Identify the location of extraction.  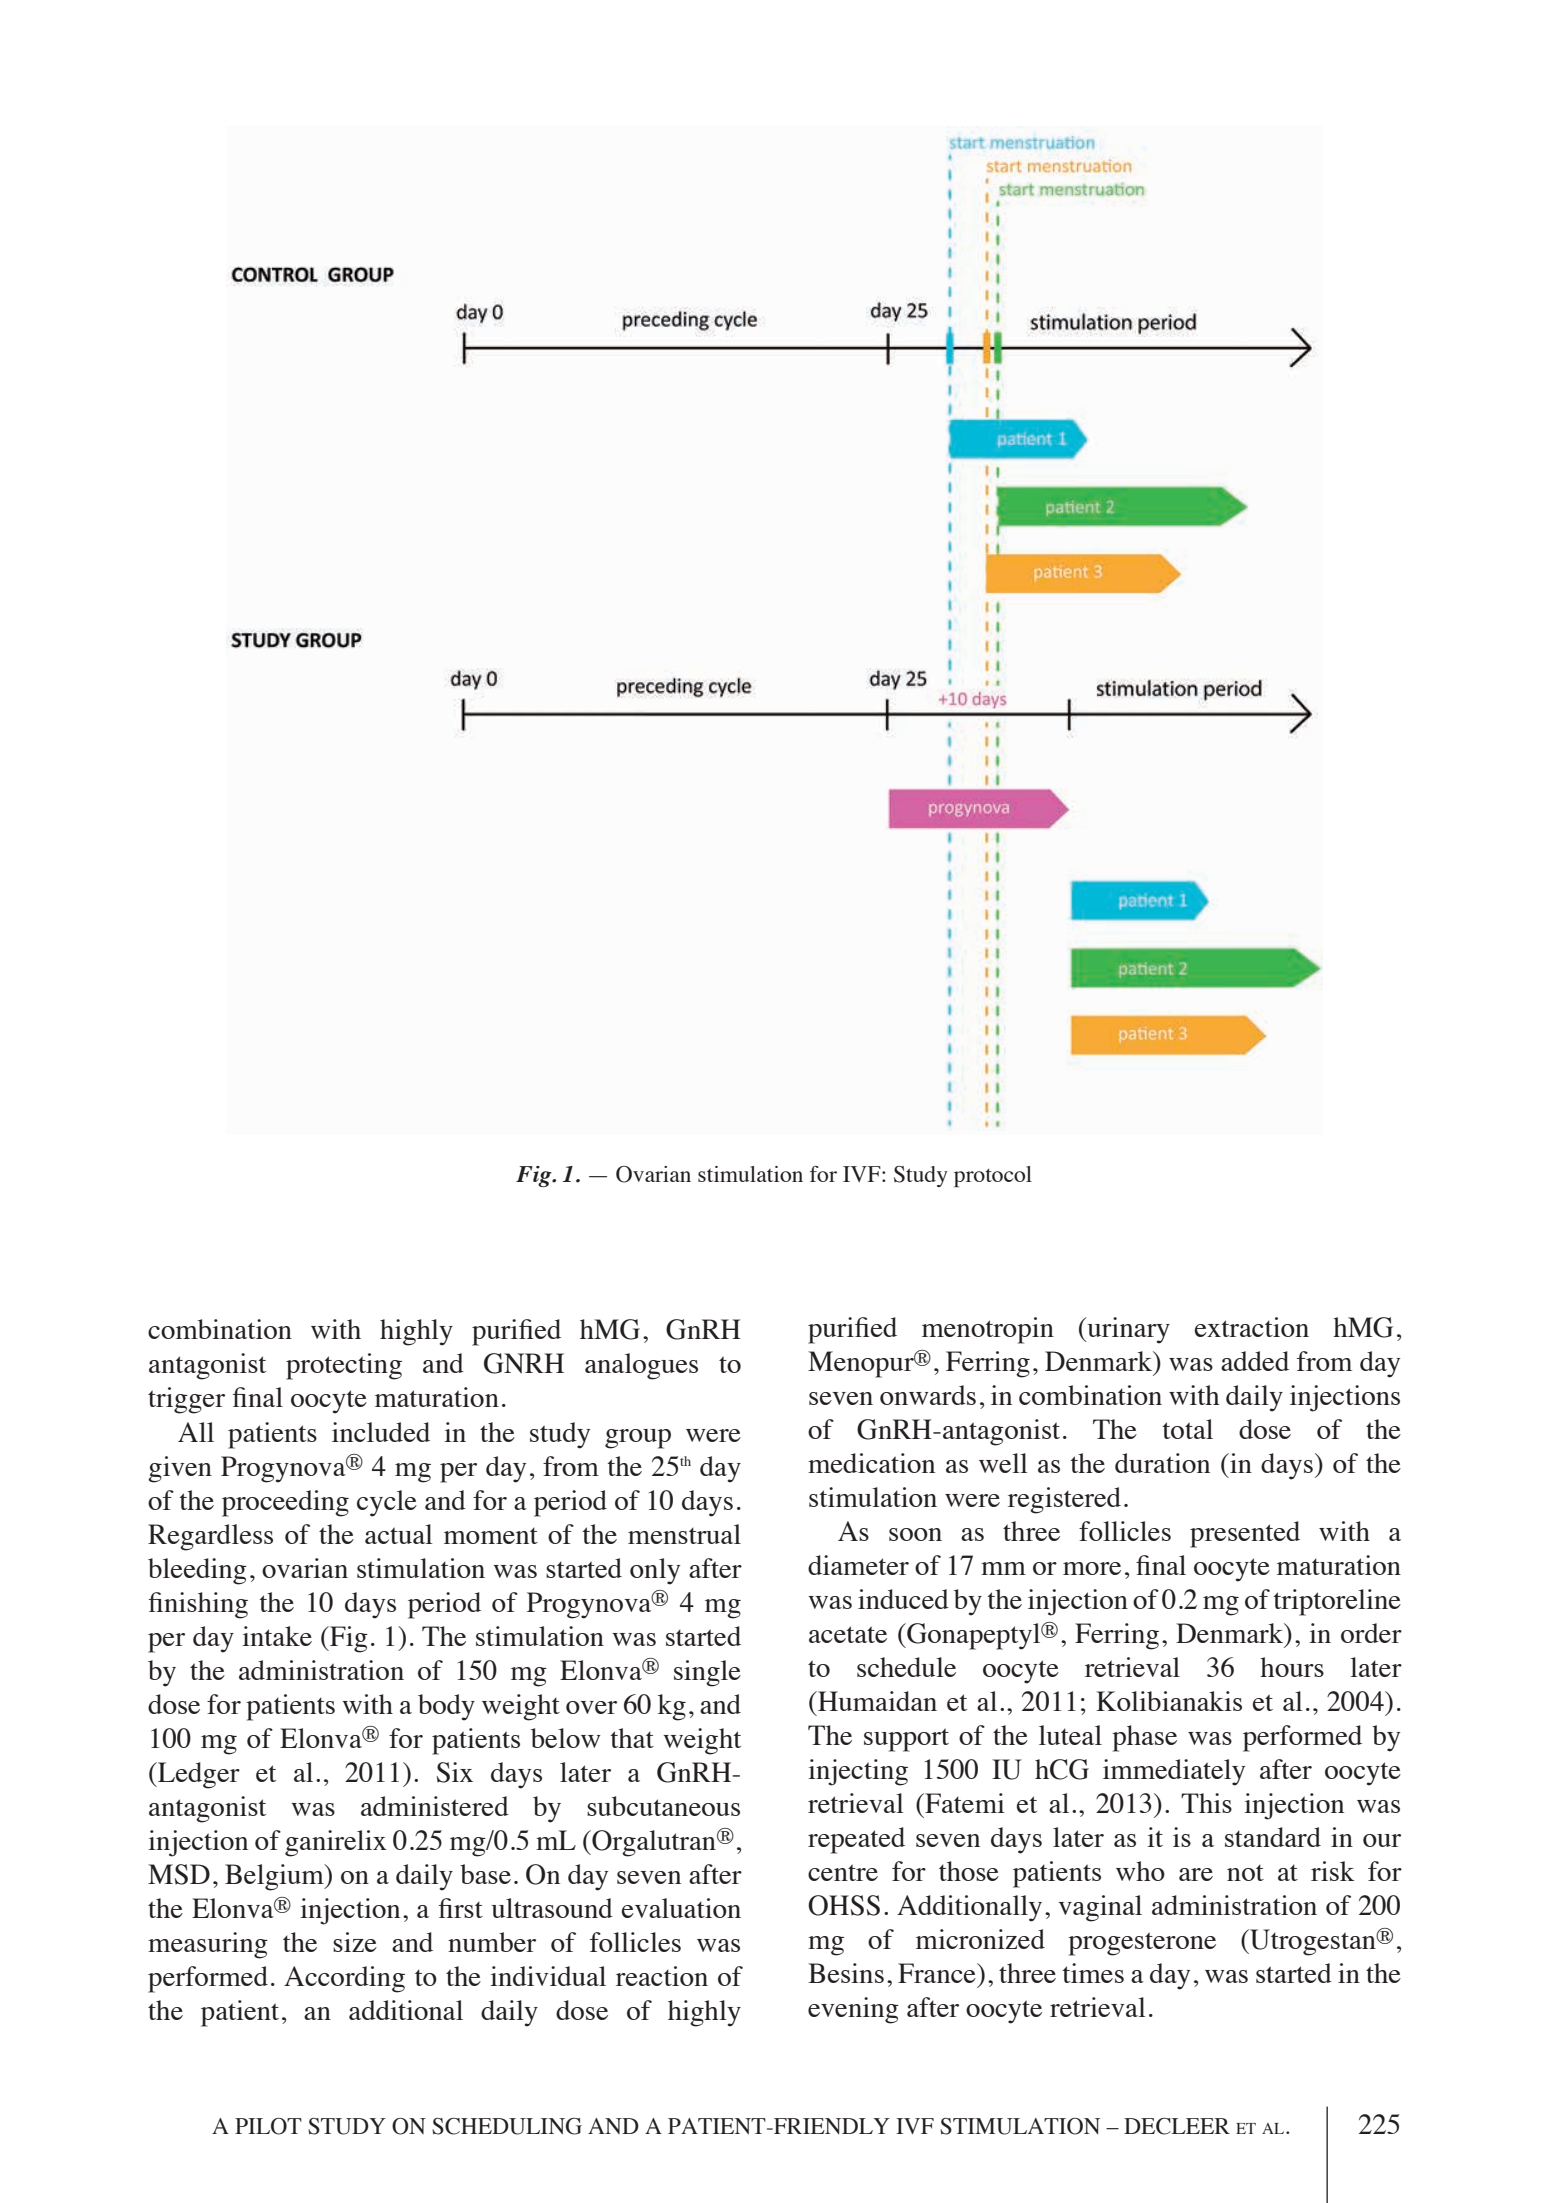
(1252, 1327).
